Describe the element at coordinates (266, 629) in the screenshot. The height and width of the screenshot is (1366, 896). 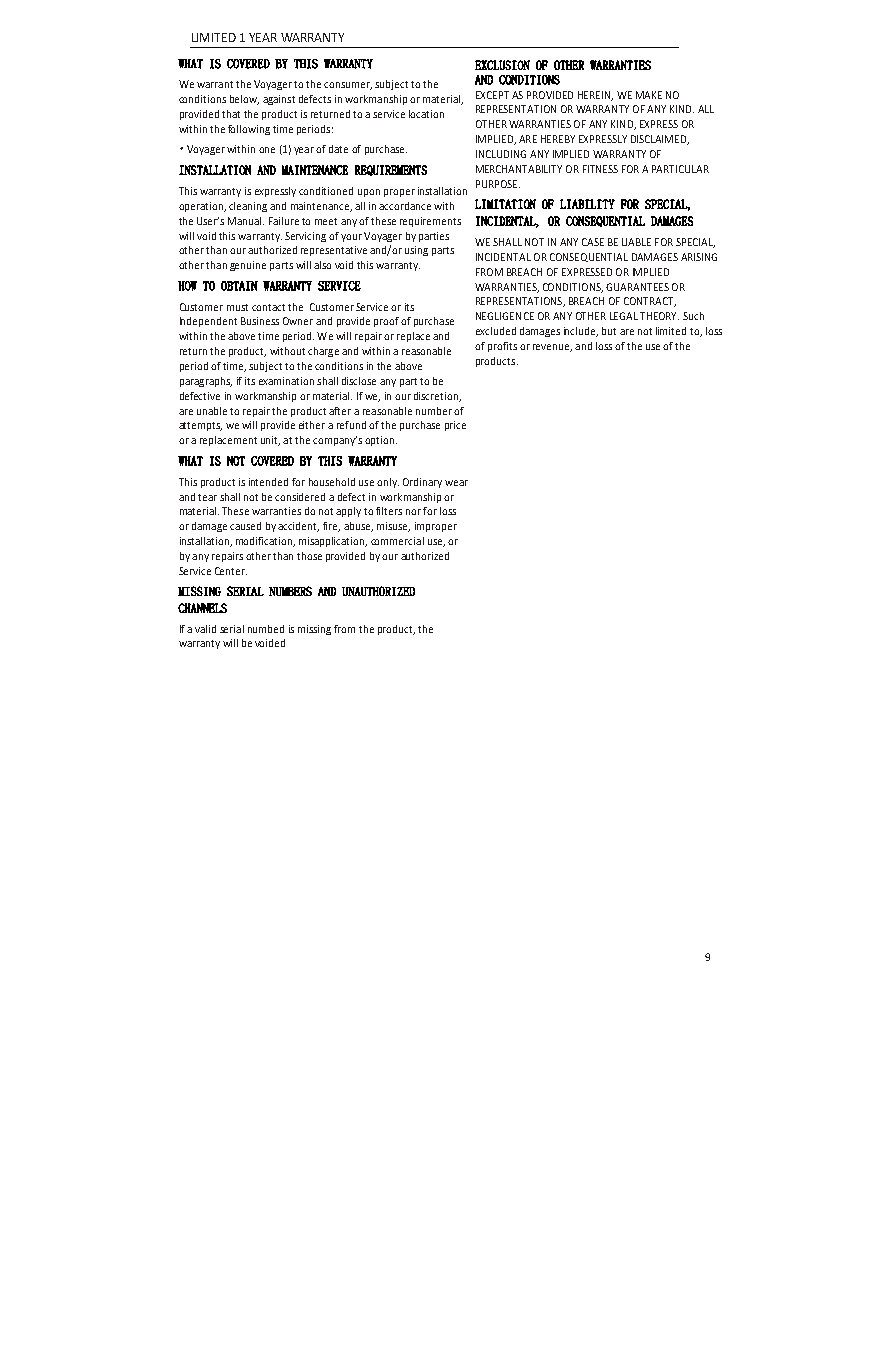
I see `numbed` at that location.
